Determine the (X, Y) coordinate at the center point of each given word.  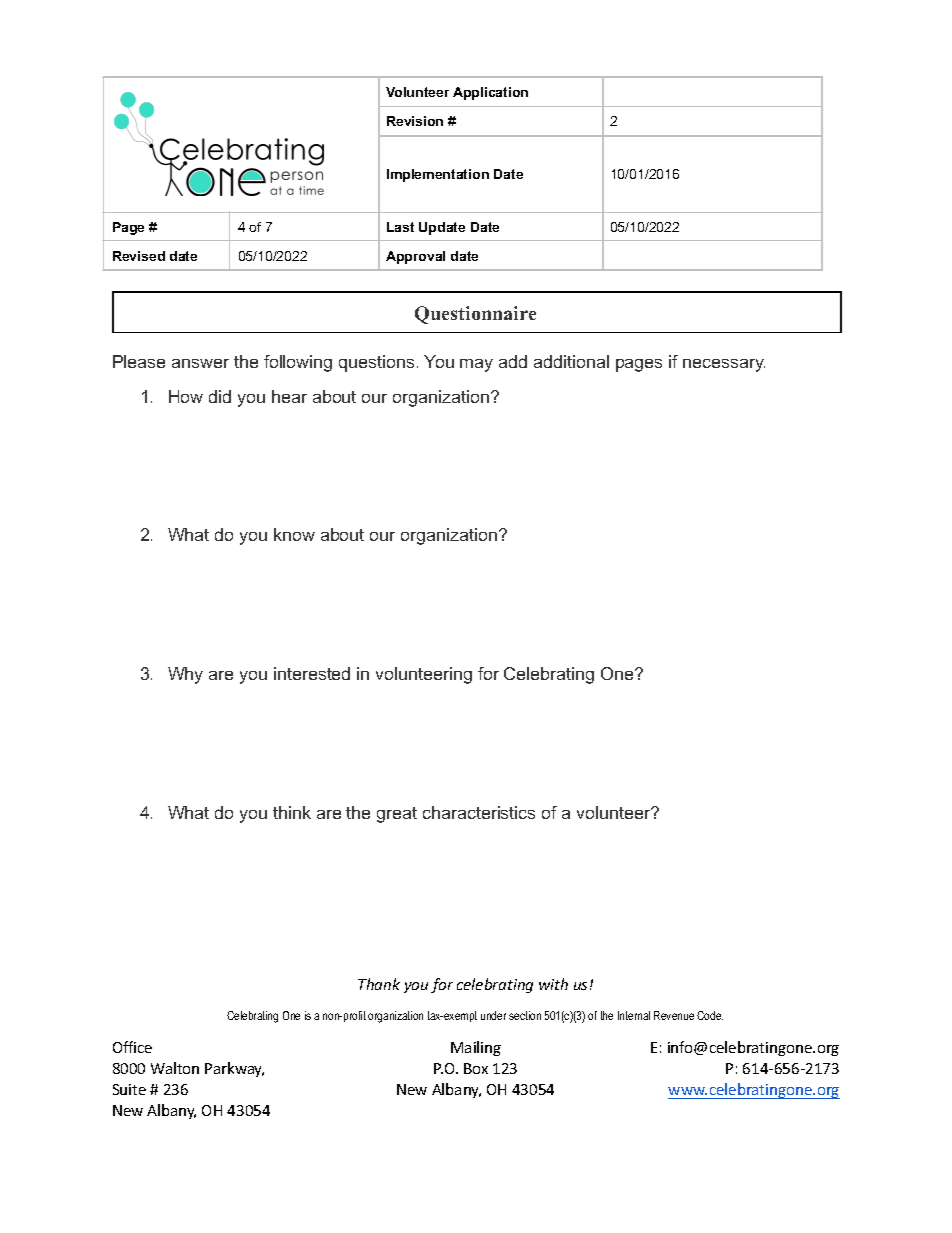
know (294, 534)
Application (490, 93)
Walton (175, 1068)
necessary (724, 365)
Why (185, 675)
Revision (415, 121)
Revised (139, 256)
